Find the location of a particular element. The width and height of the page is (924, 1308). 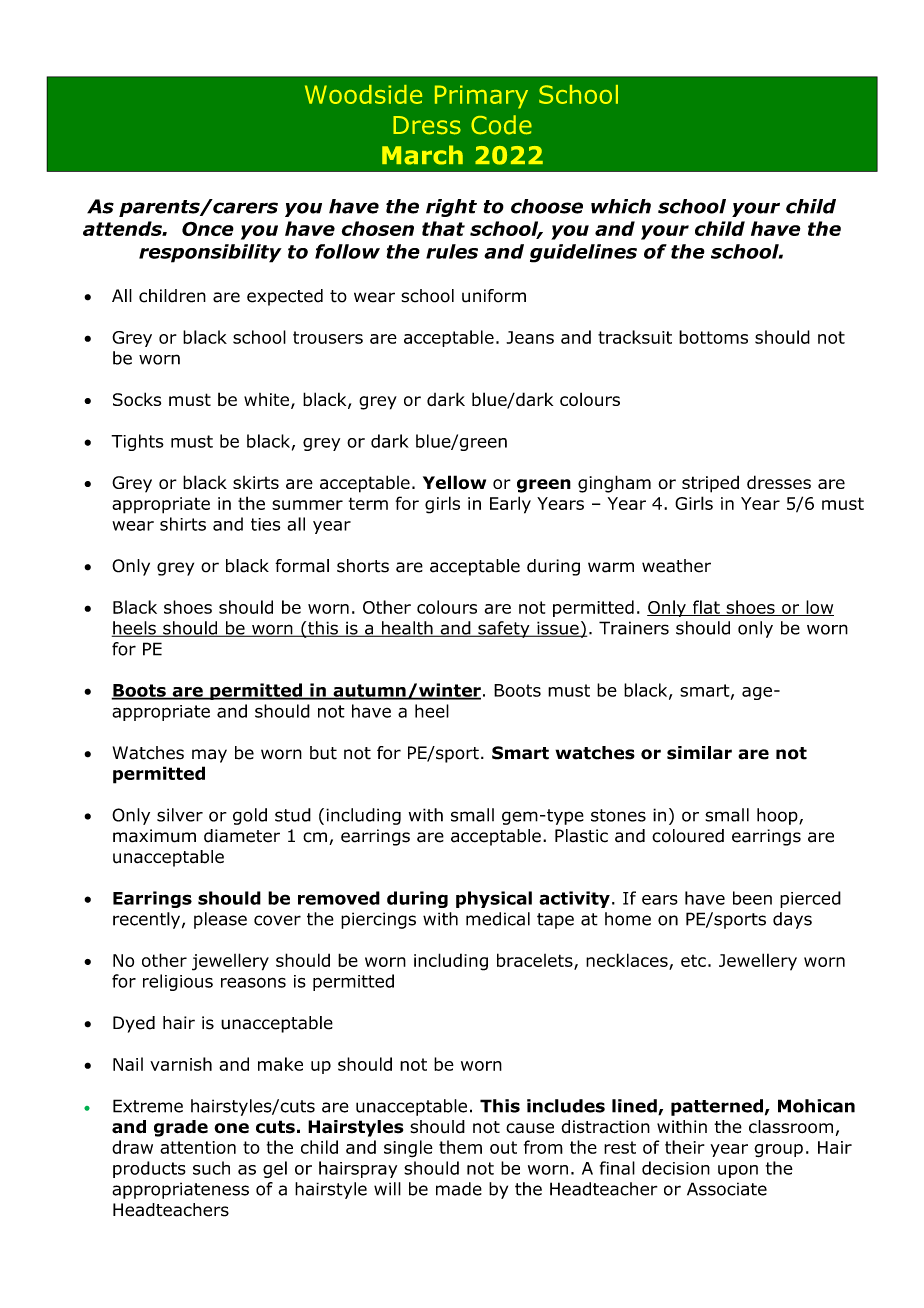

upon is located at coordinates (738, 1171).
